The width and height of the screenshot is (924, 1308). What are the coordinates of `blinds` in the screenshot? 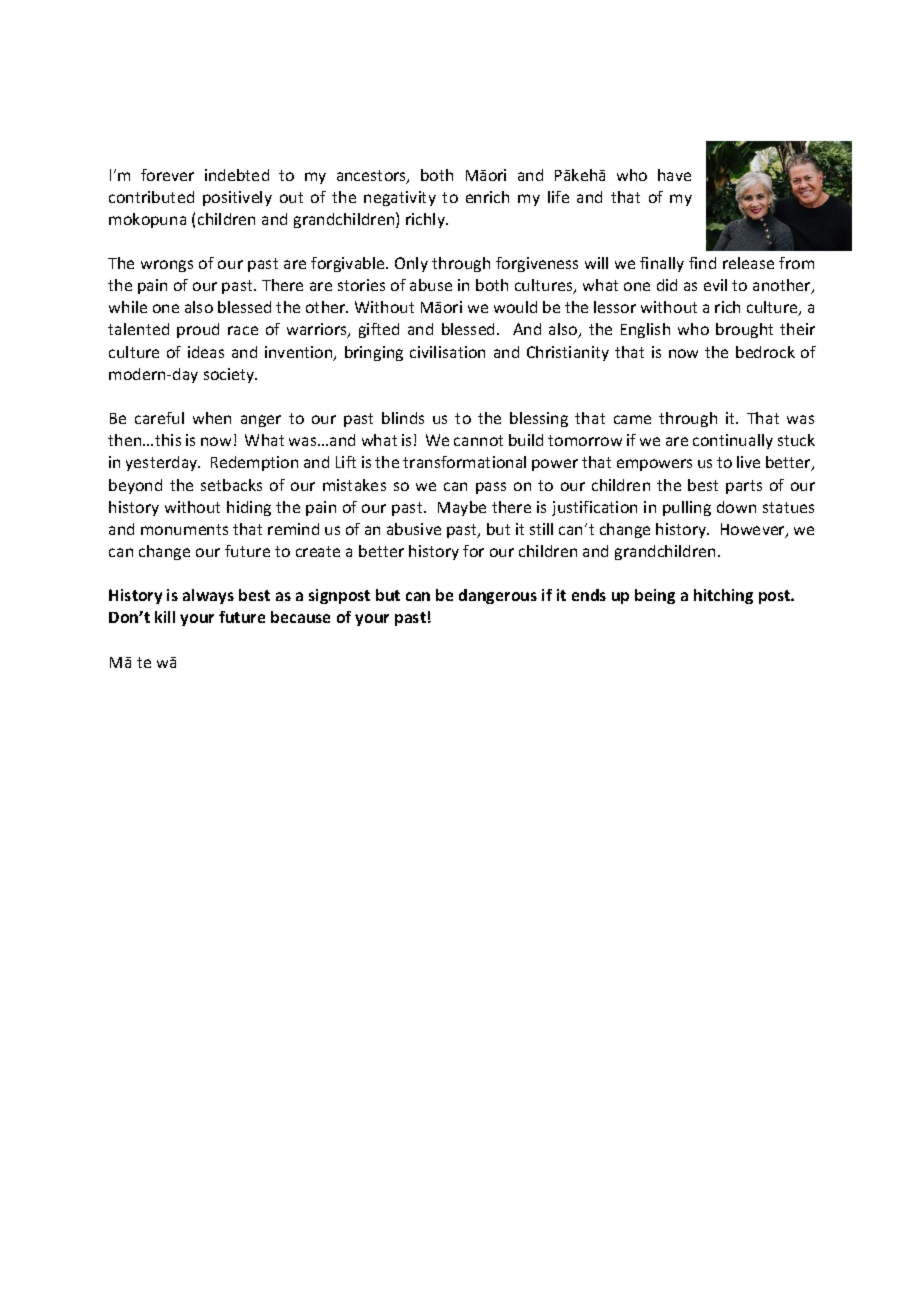 It's located at (403, 418).
